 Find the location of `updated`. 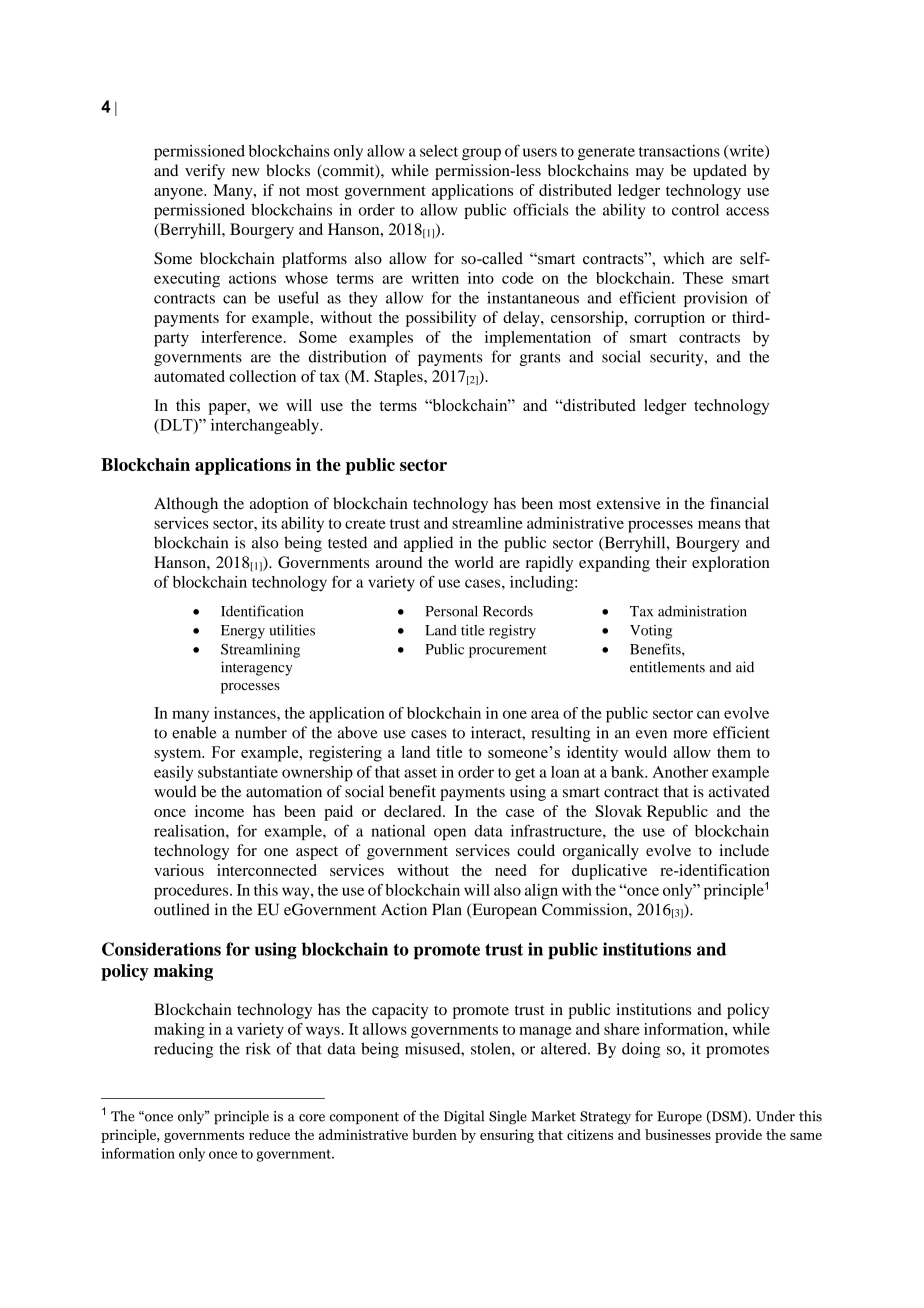

updated is located at coordinates (720, 172).
